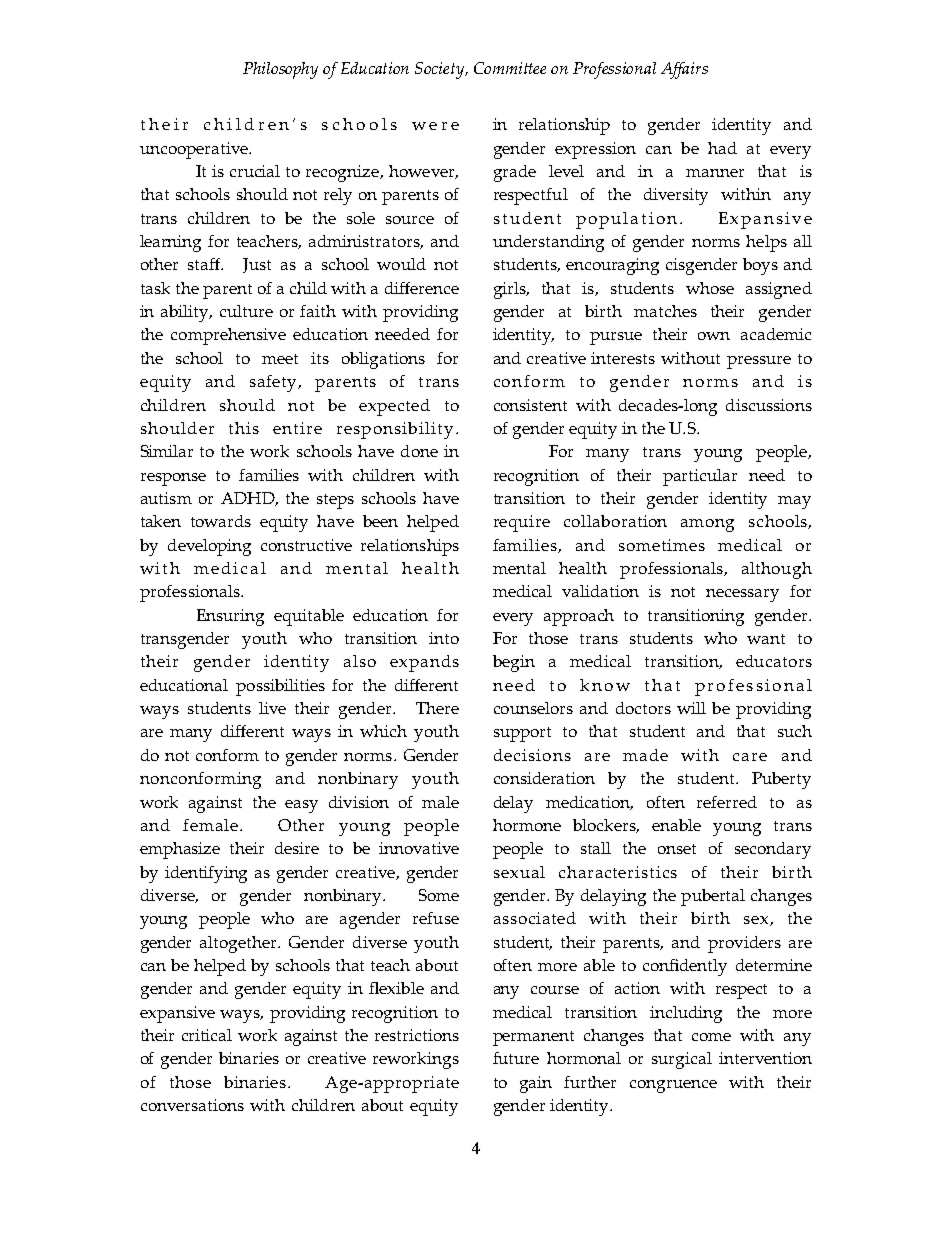 This screenshot has height=1233, width=952. What do you see at coordinates (516, 1058) in the screenshot?
I see `future` at bounding box center [516, 1058].
